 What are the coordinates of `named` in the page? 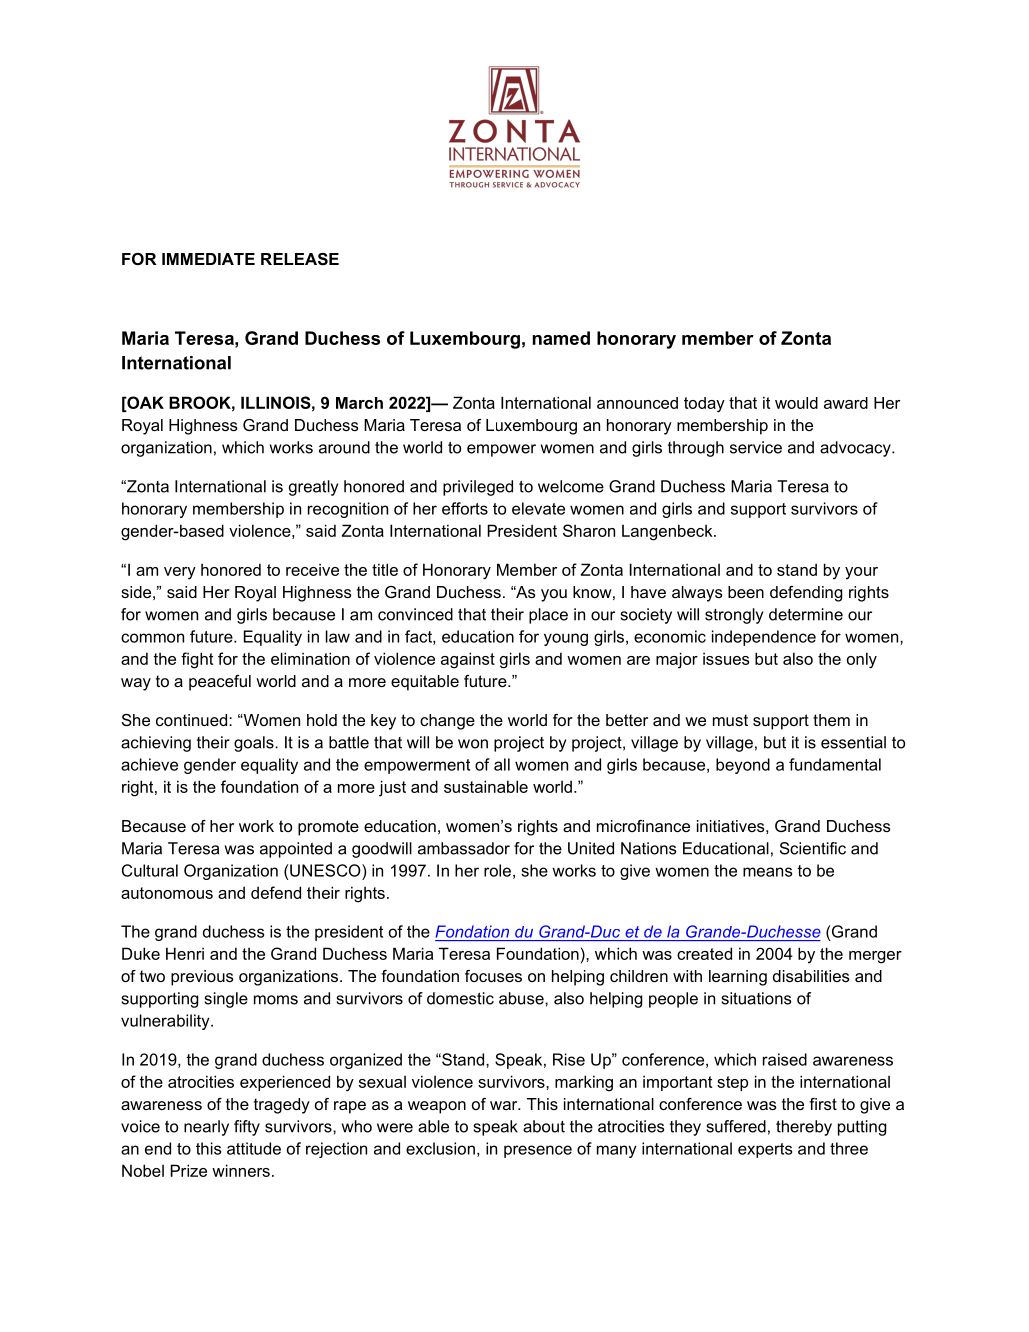 It's located at (561, 338).
